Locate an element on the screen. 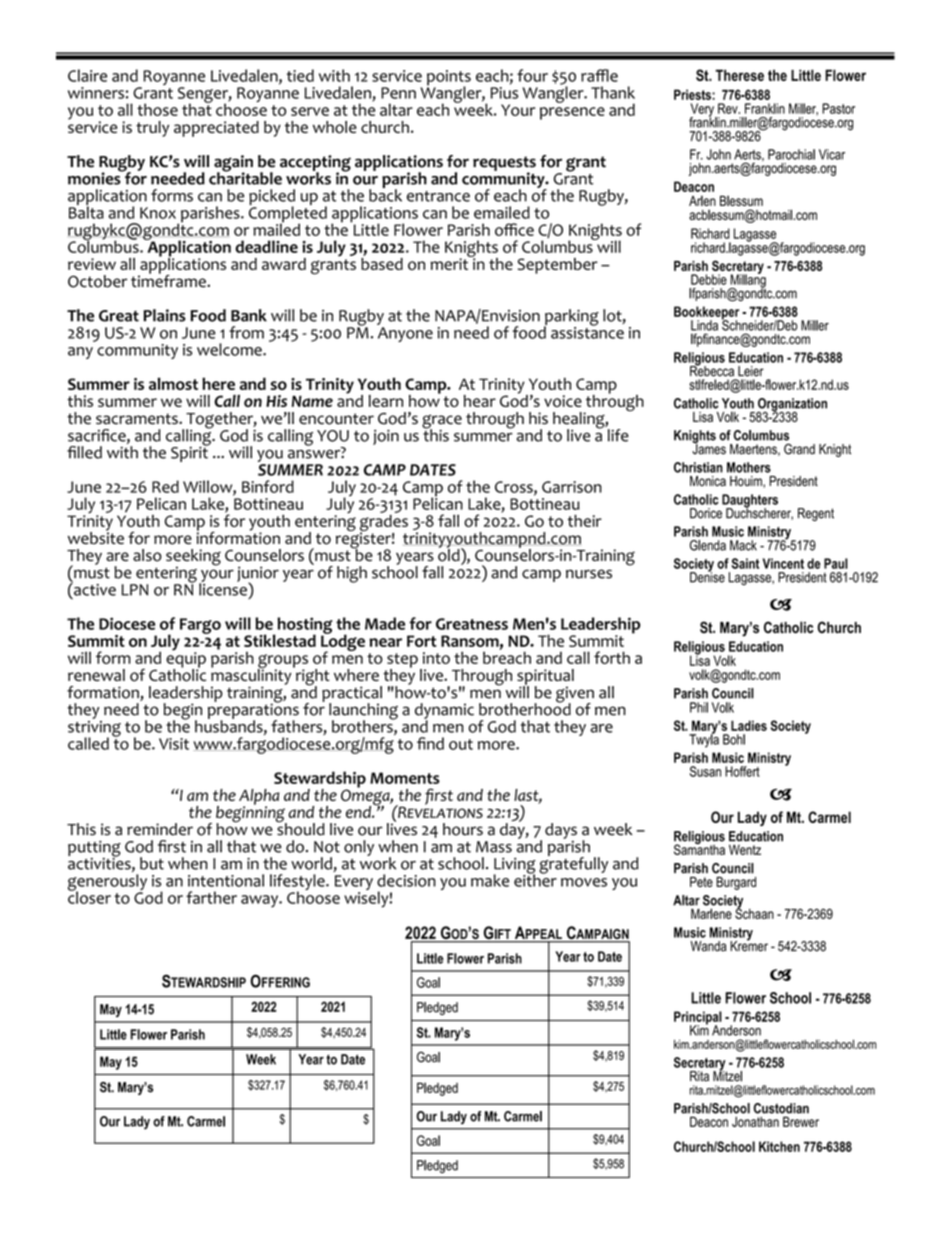 This screenshot has width=952, height=1233. points is located at coordinates (449, 79).
